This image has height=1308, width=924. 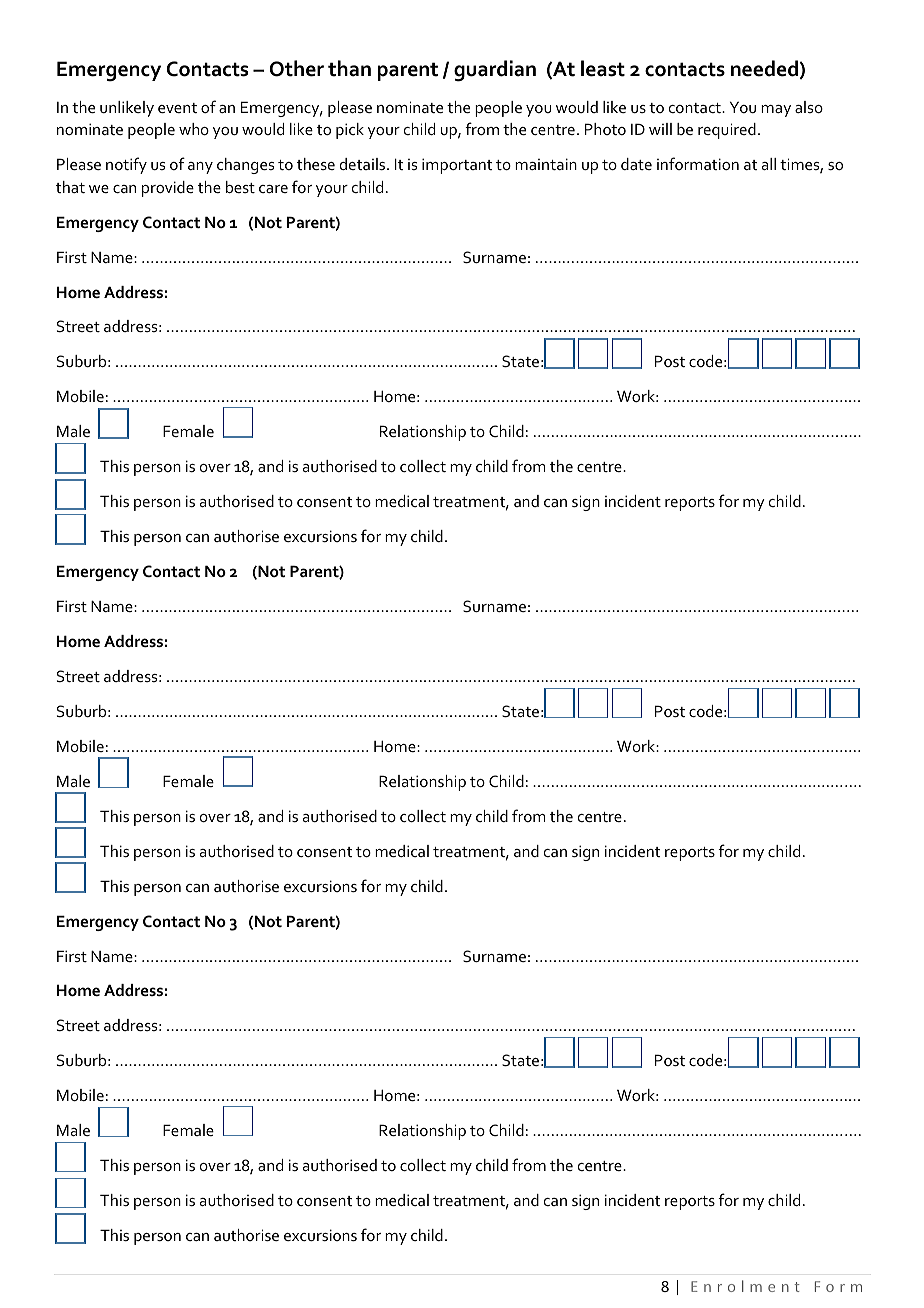 What do you see at coordinates (126, 165) in the image?
I see `notify` at bounding box center [126, 165].
